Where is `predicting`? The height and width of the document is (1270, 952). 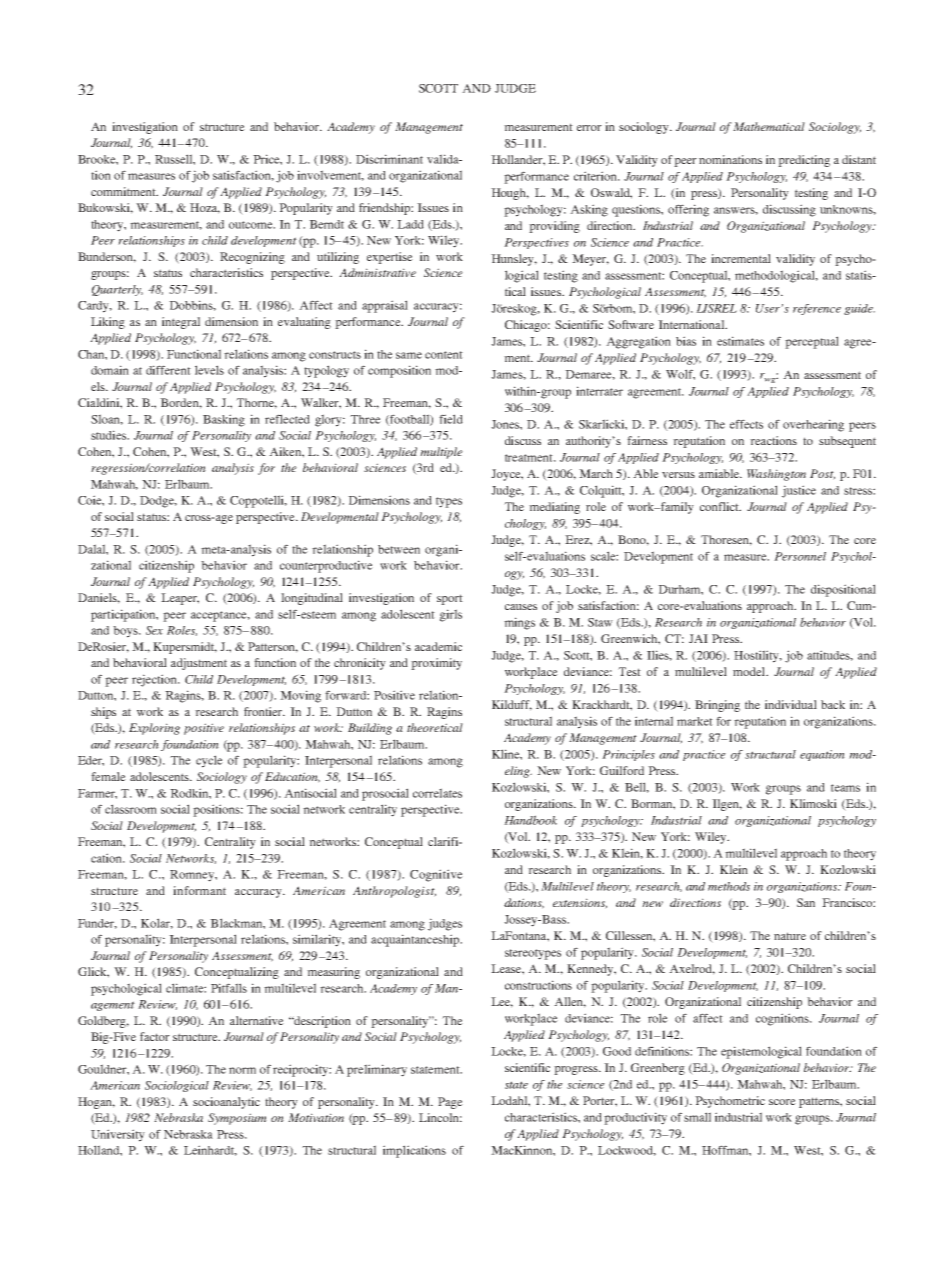
predicting is located at coordinates (804, 161).
